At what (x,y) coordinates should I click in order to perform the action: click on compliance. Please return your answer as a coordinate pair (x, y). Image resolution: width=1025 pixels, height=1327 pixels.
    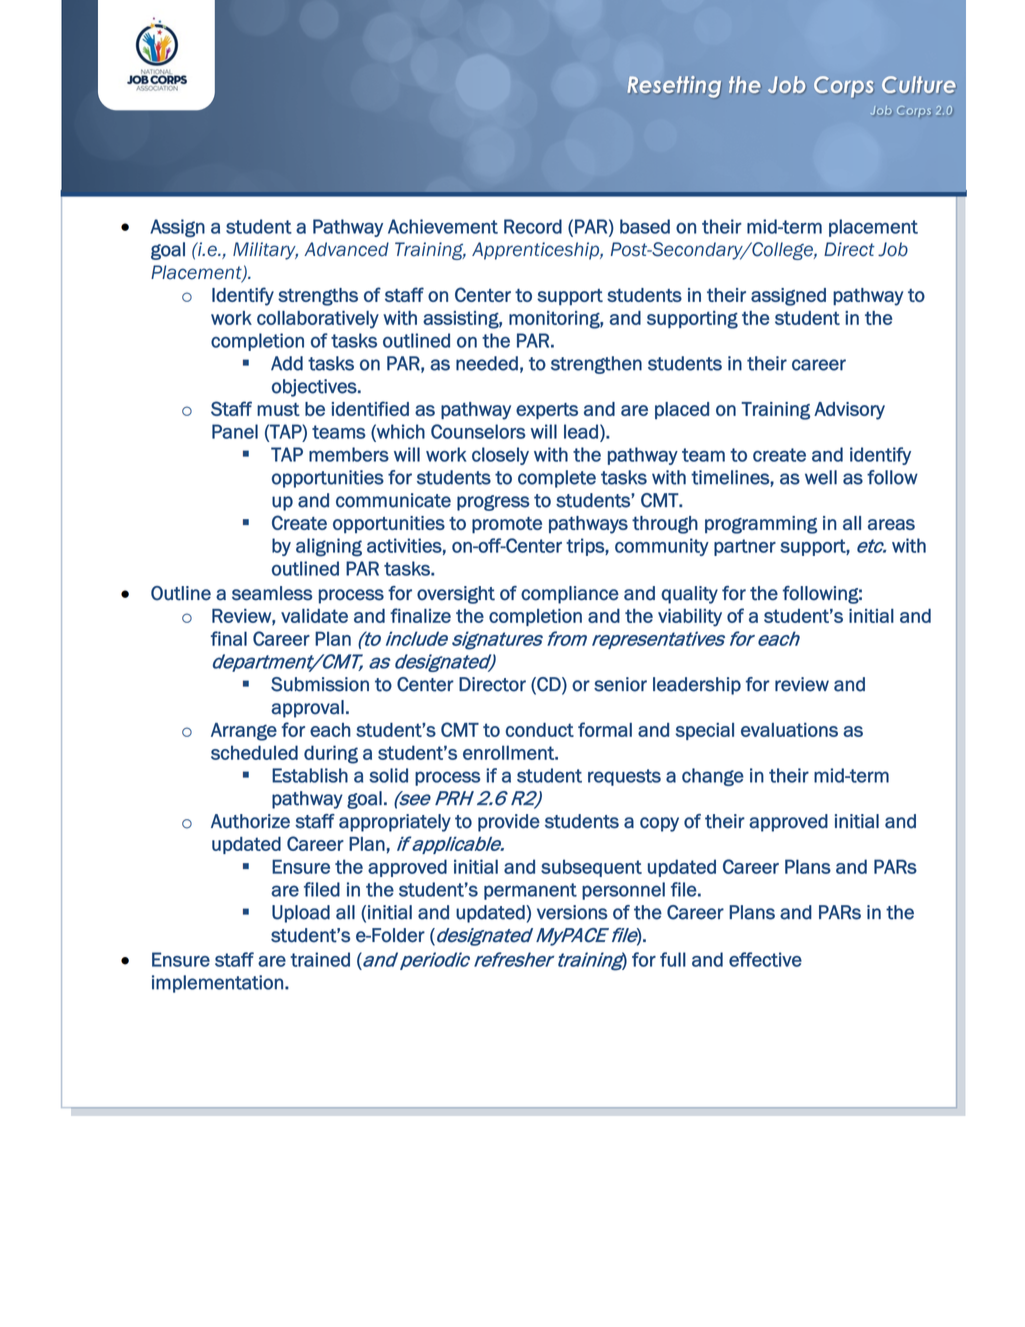
    Looking at the image, I should click on (570, 595).
